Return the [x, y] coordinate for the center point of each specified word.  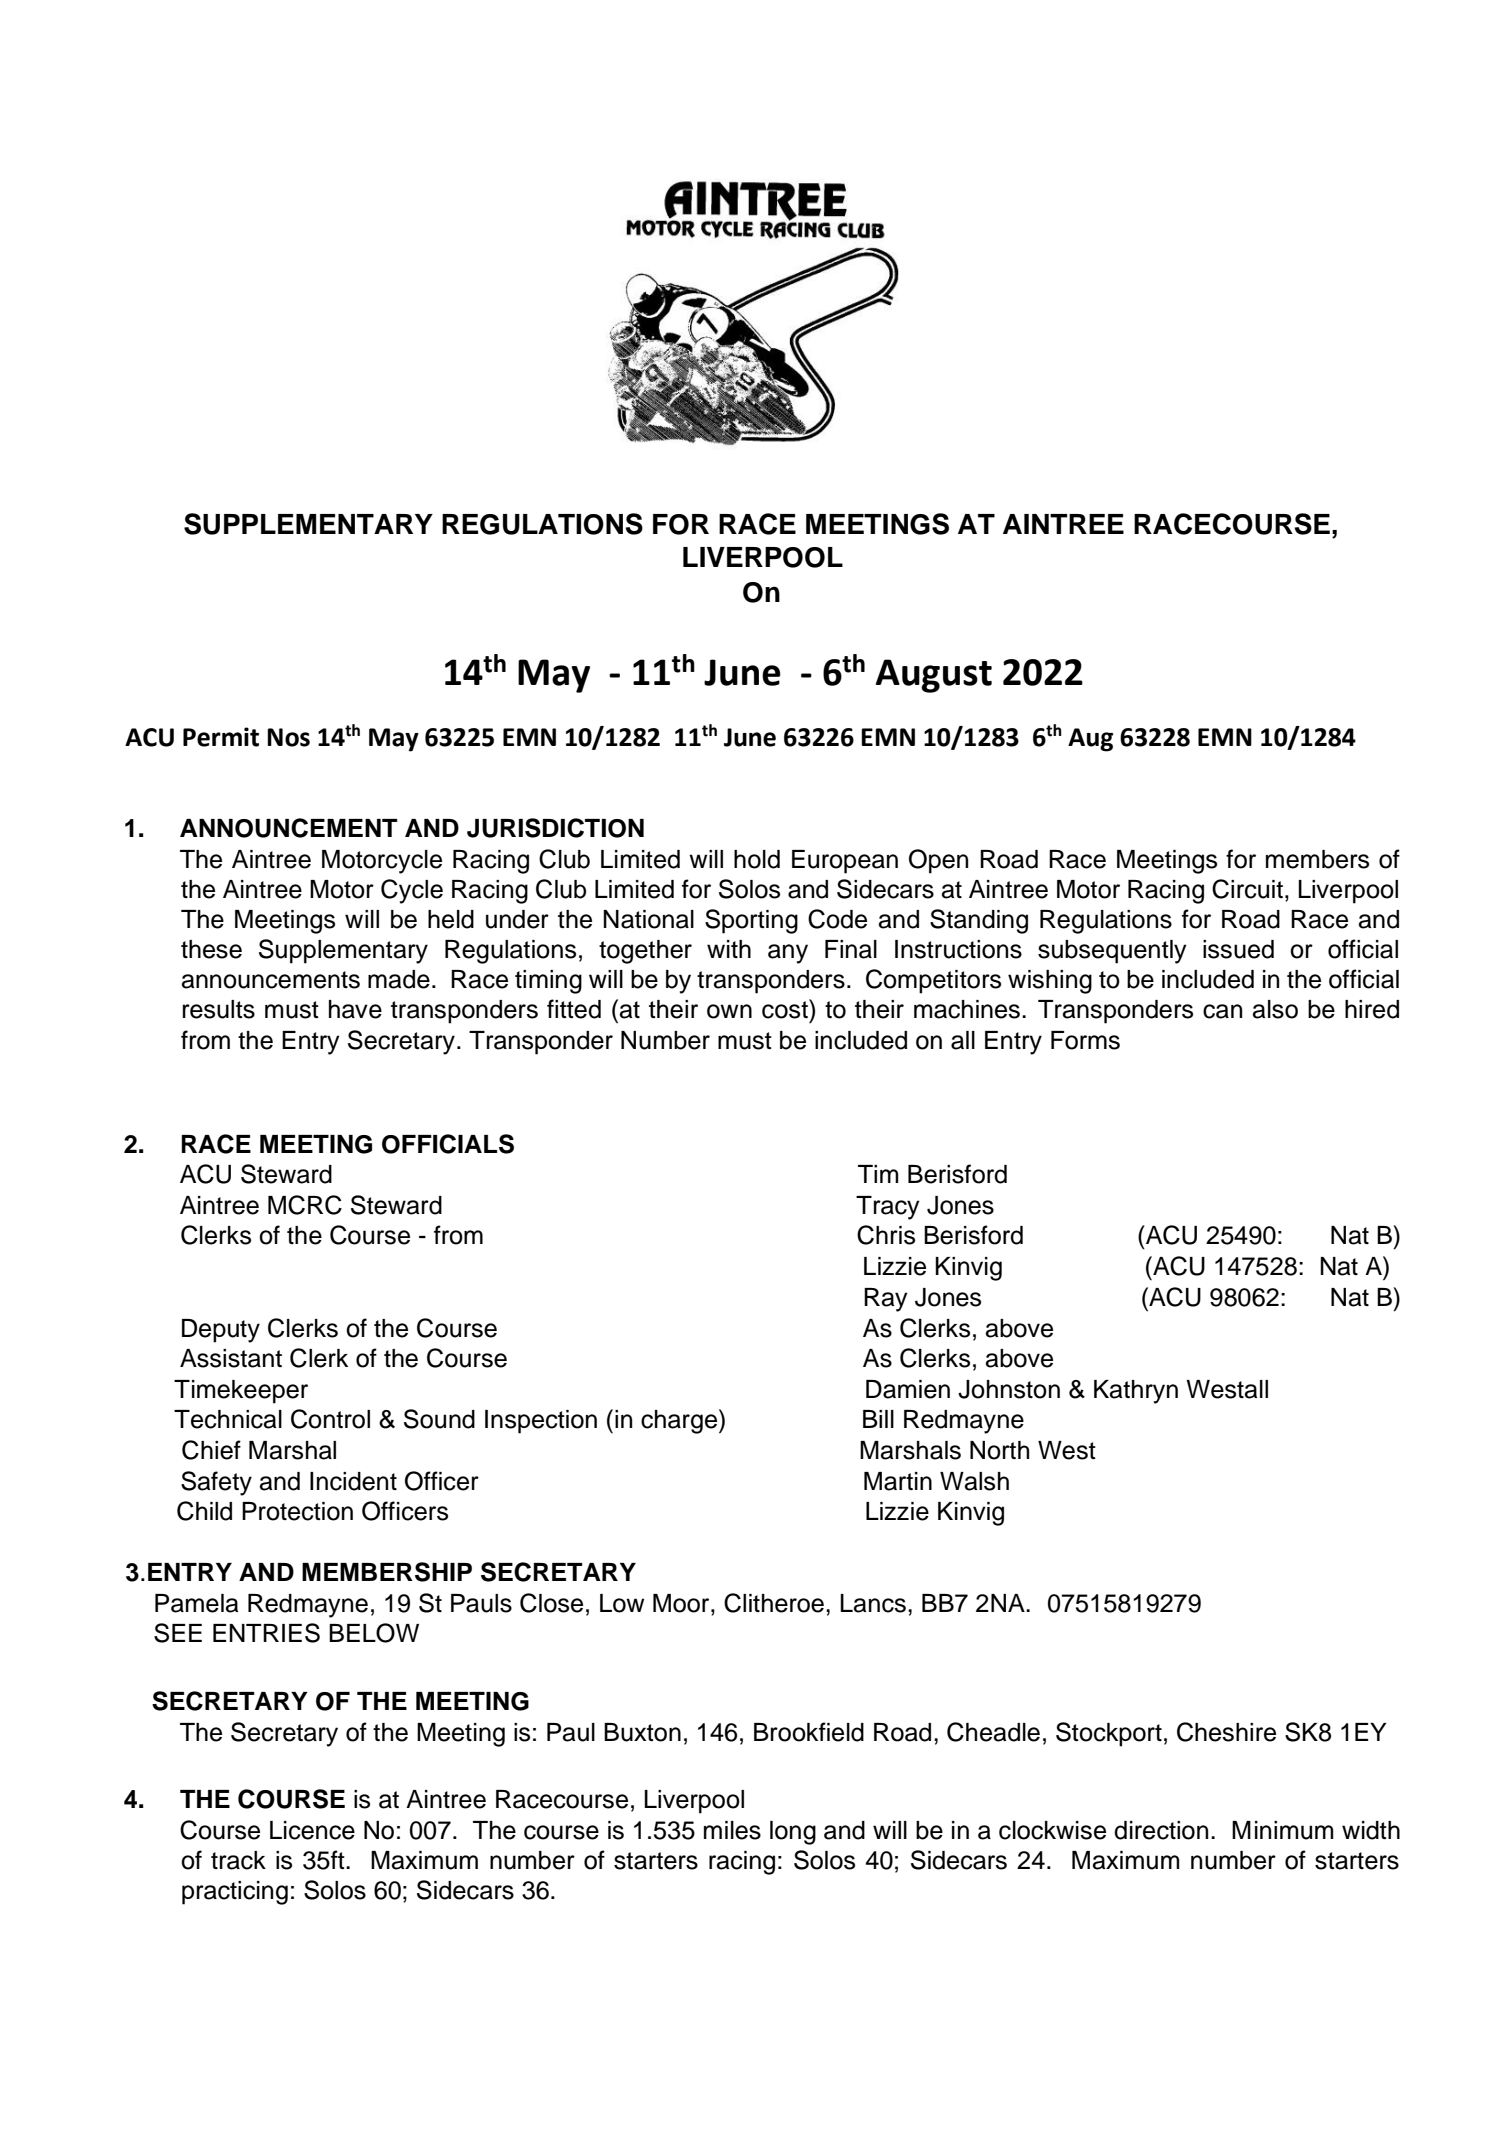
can [1222, 1011]
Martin [898, 1481]
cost [786, 1009]
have [355, 1009]
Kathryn [1136, 1392]
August [934, 676]
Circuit [1247, 889]
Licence [312, 1830]
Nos [288, 737]
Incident [353, 1481]
